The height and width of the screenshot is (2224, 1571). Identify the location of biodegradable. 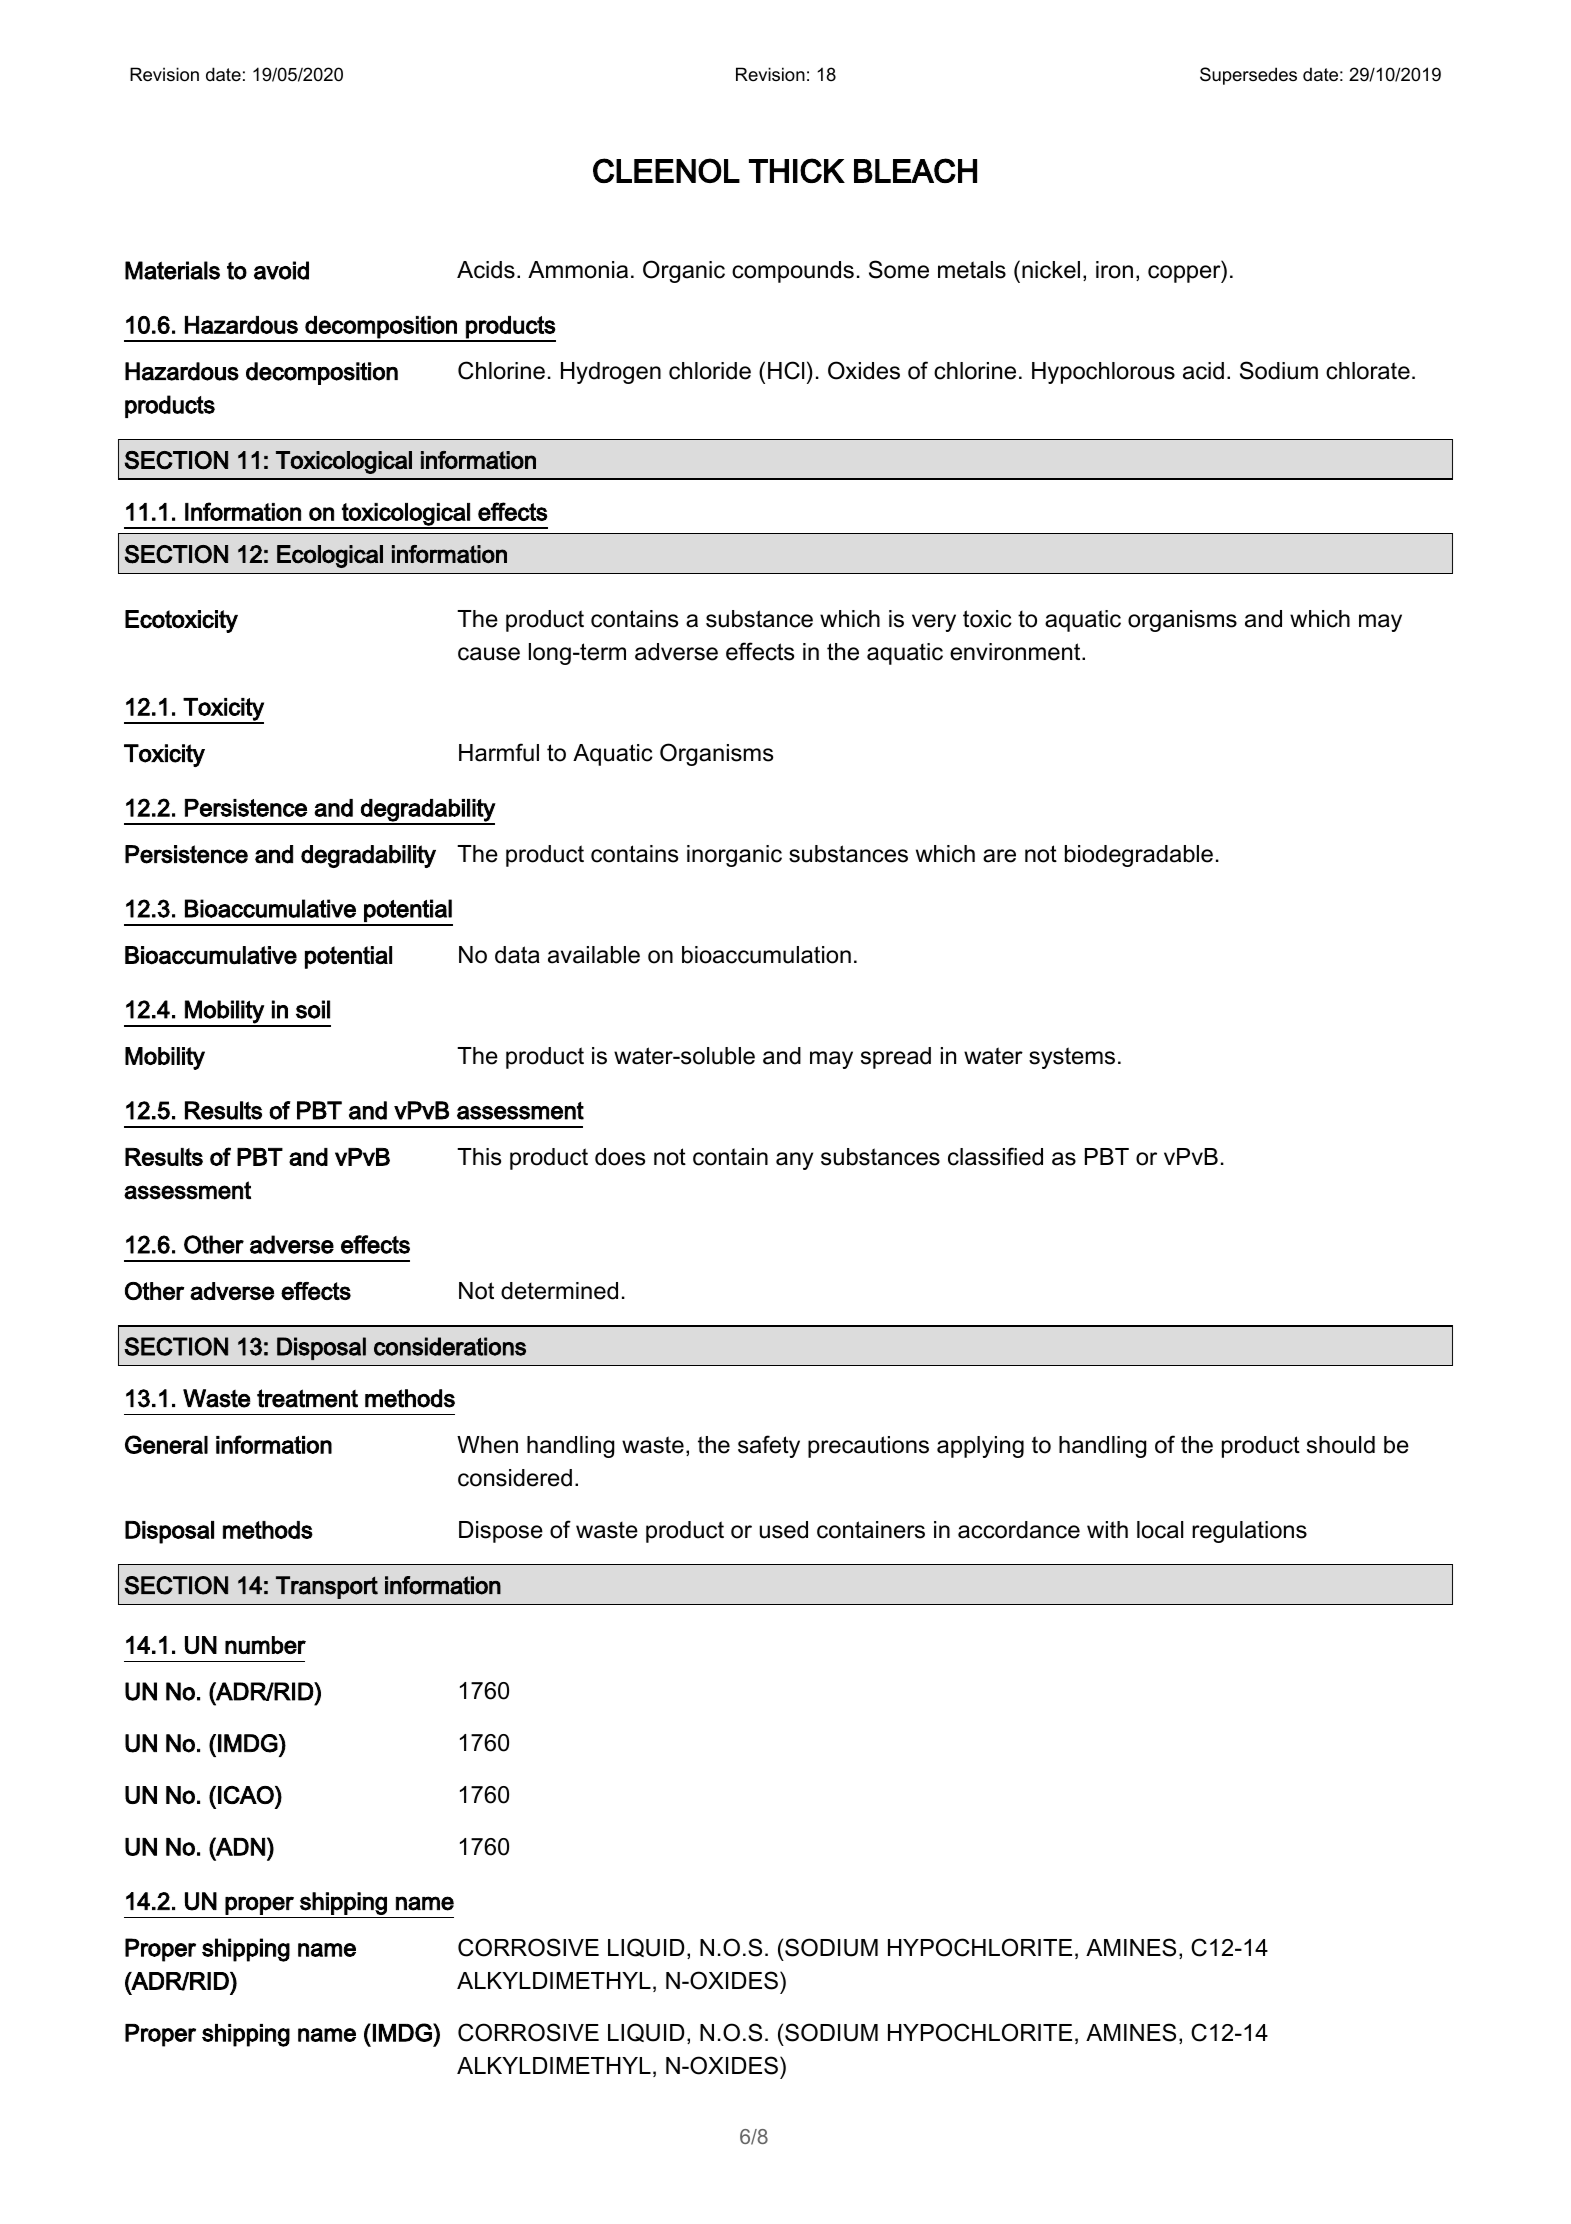
(1139, 856).
